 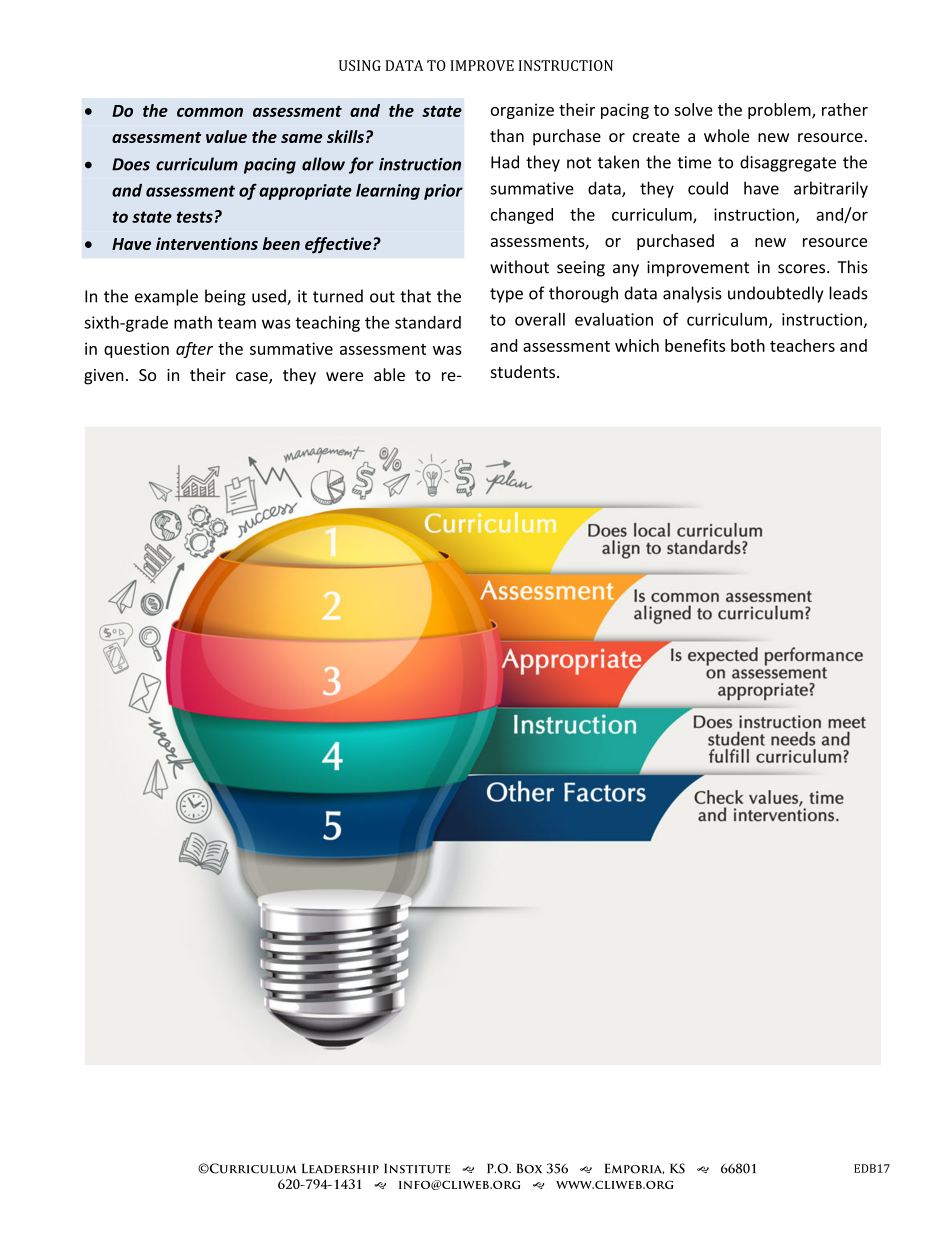 What do you see at coordinates (726, 135) in the image?
I see `whole` at bounding box center [726, 135].
